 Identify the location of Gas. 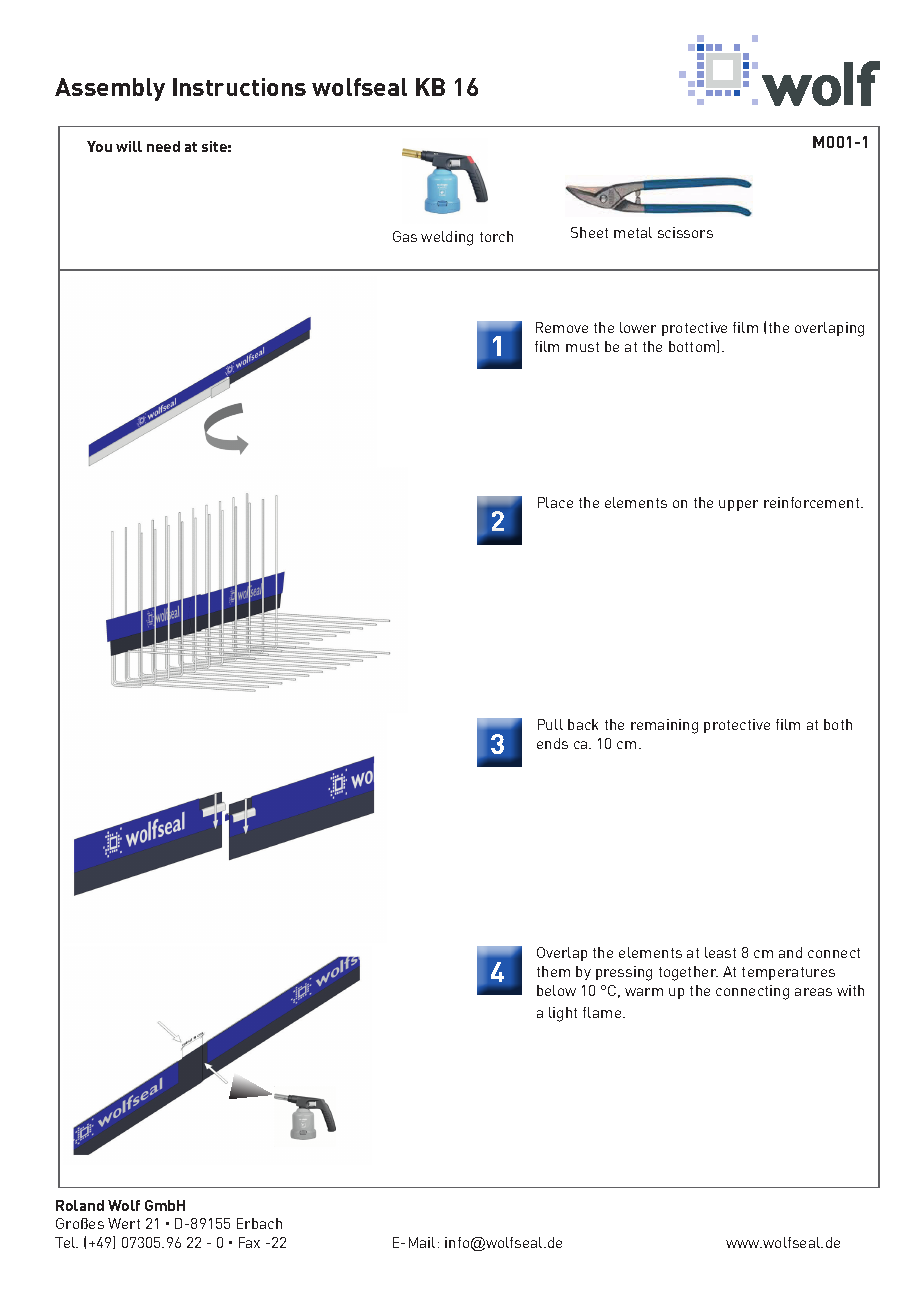
(405, 236).
